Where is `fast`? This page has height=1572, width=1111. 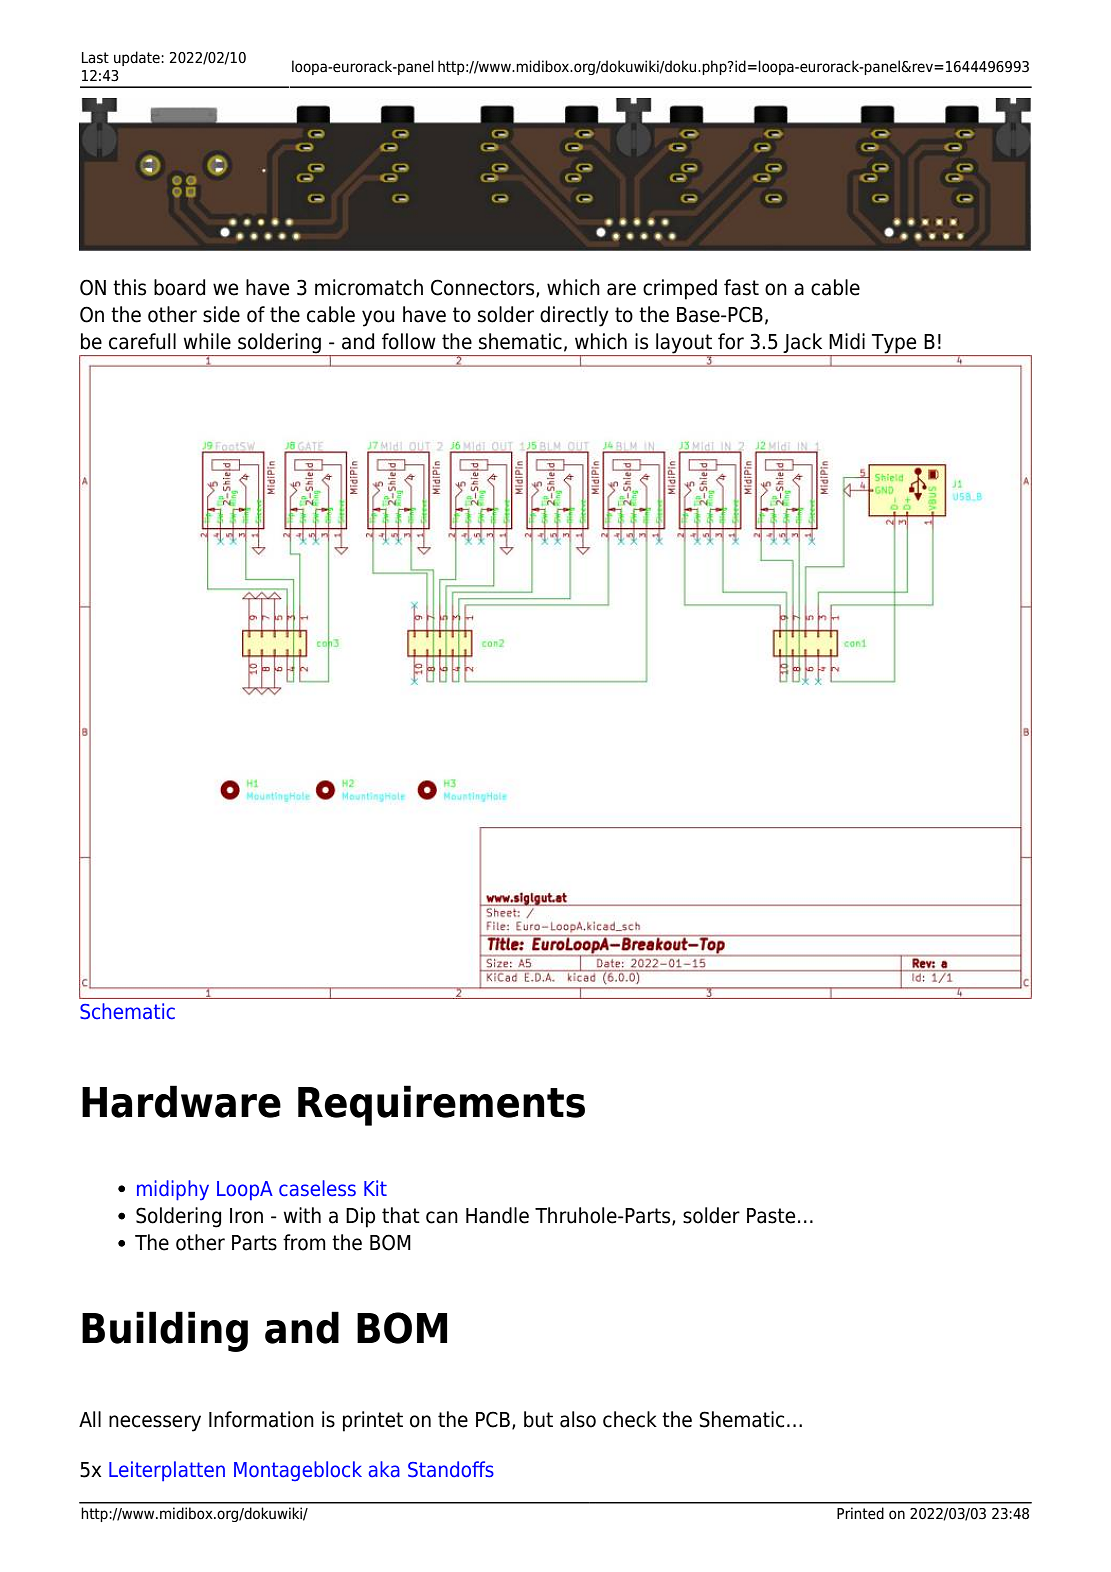 fast is located at coordinates (741, 287).
